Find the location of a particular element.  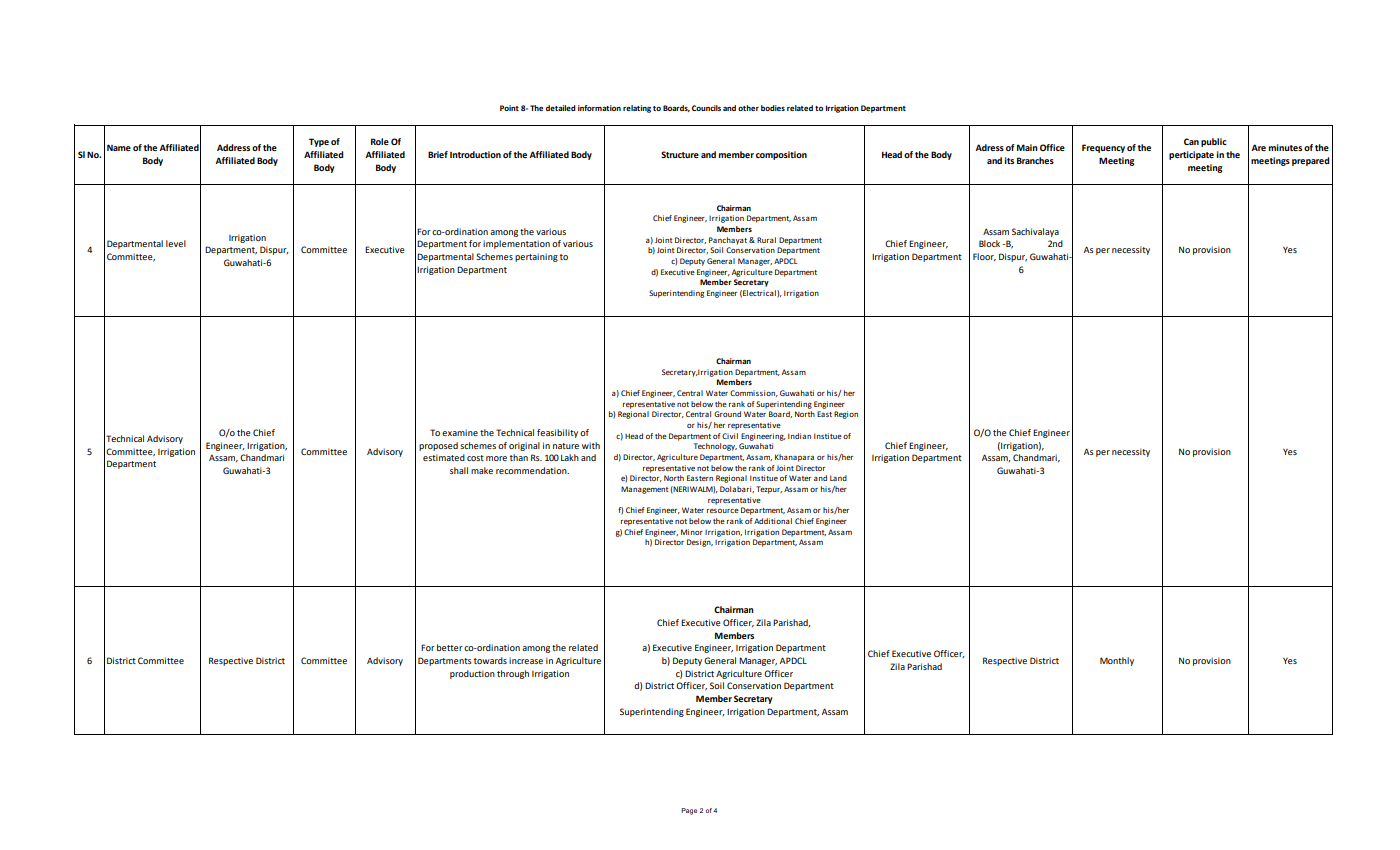

Ground is located at coordinates (727, 414).
